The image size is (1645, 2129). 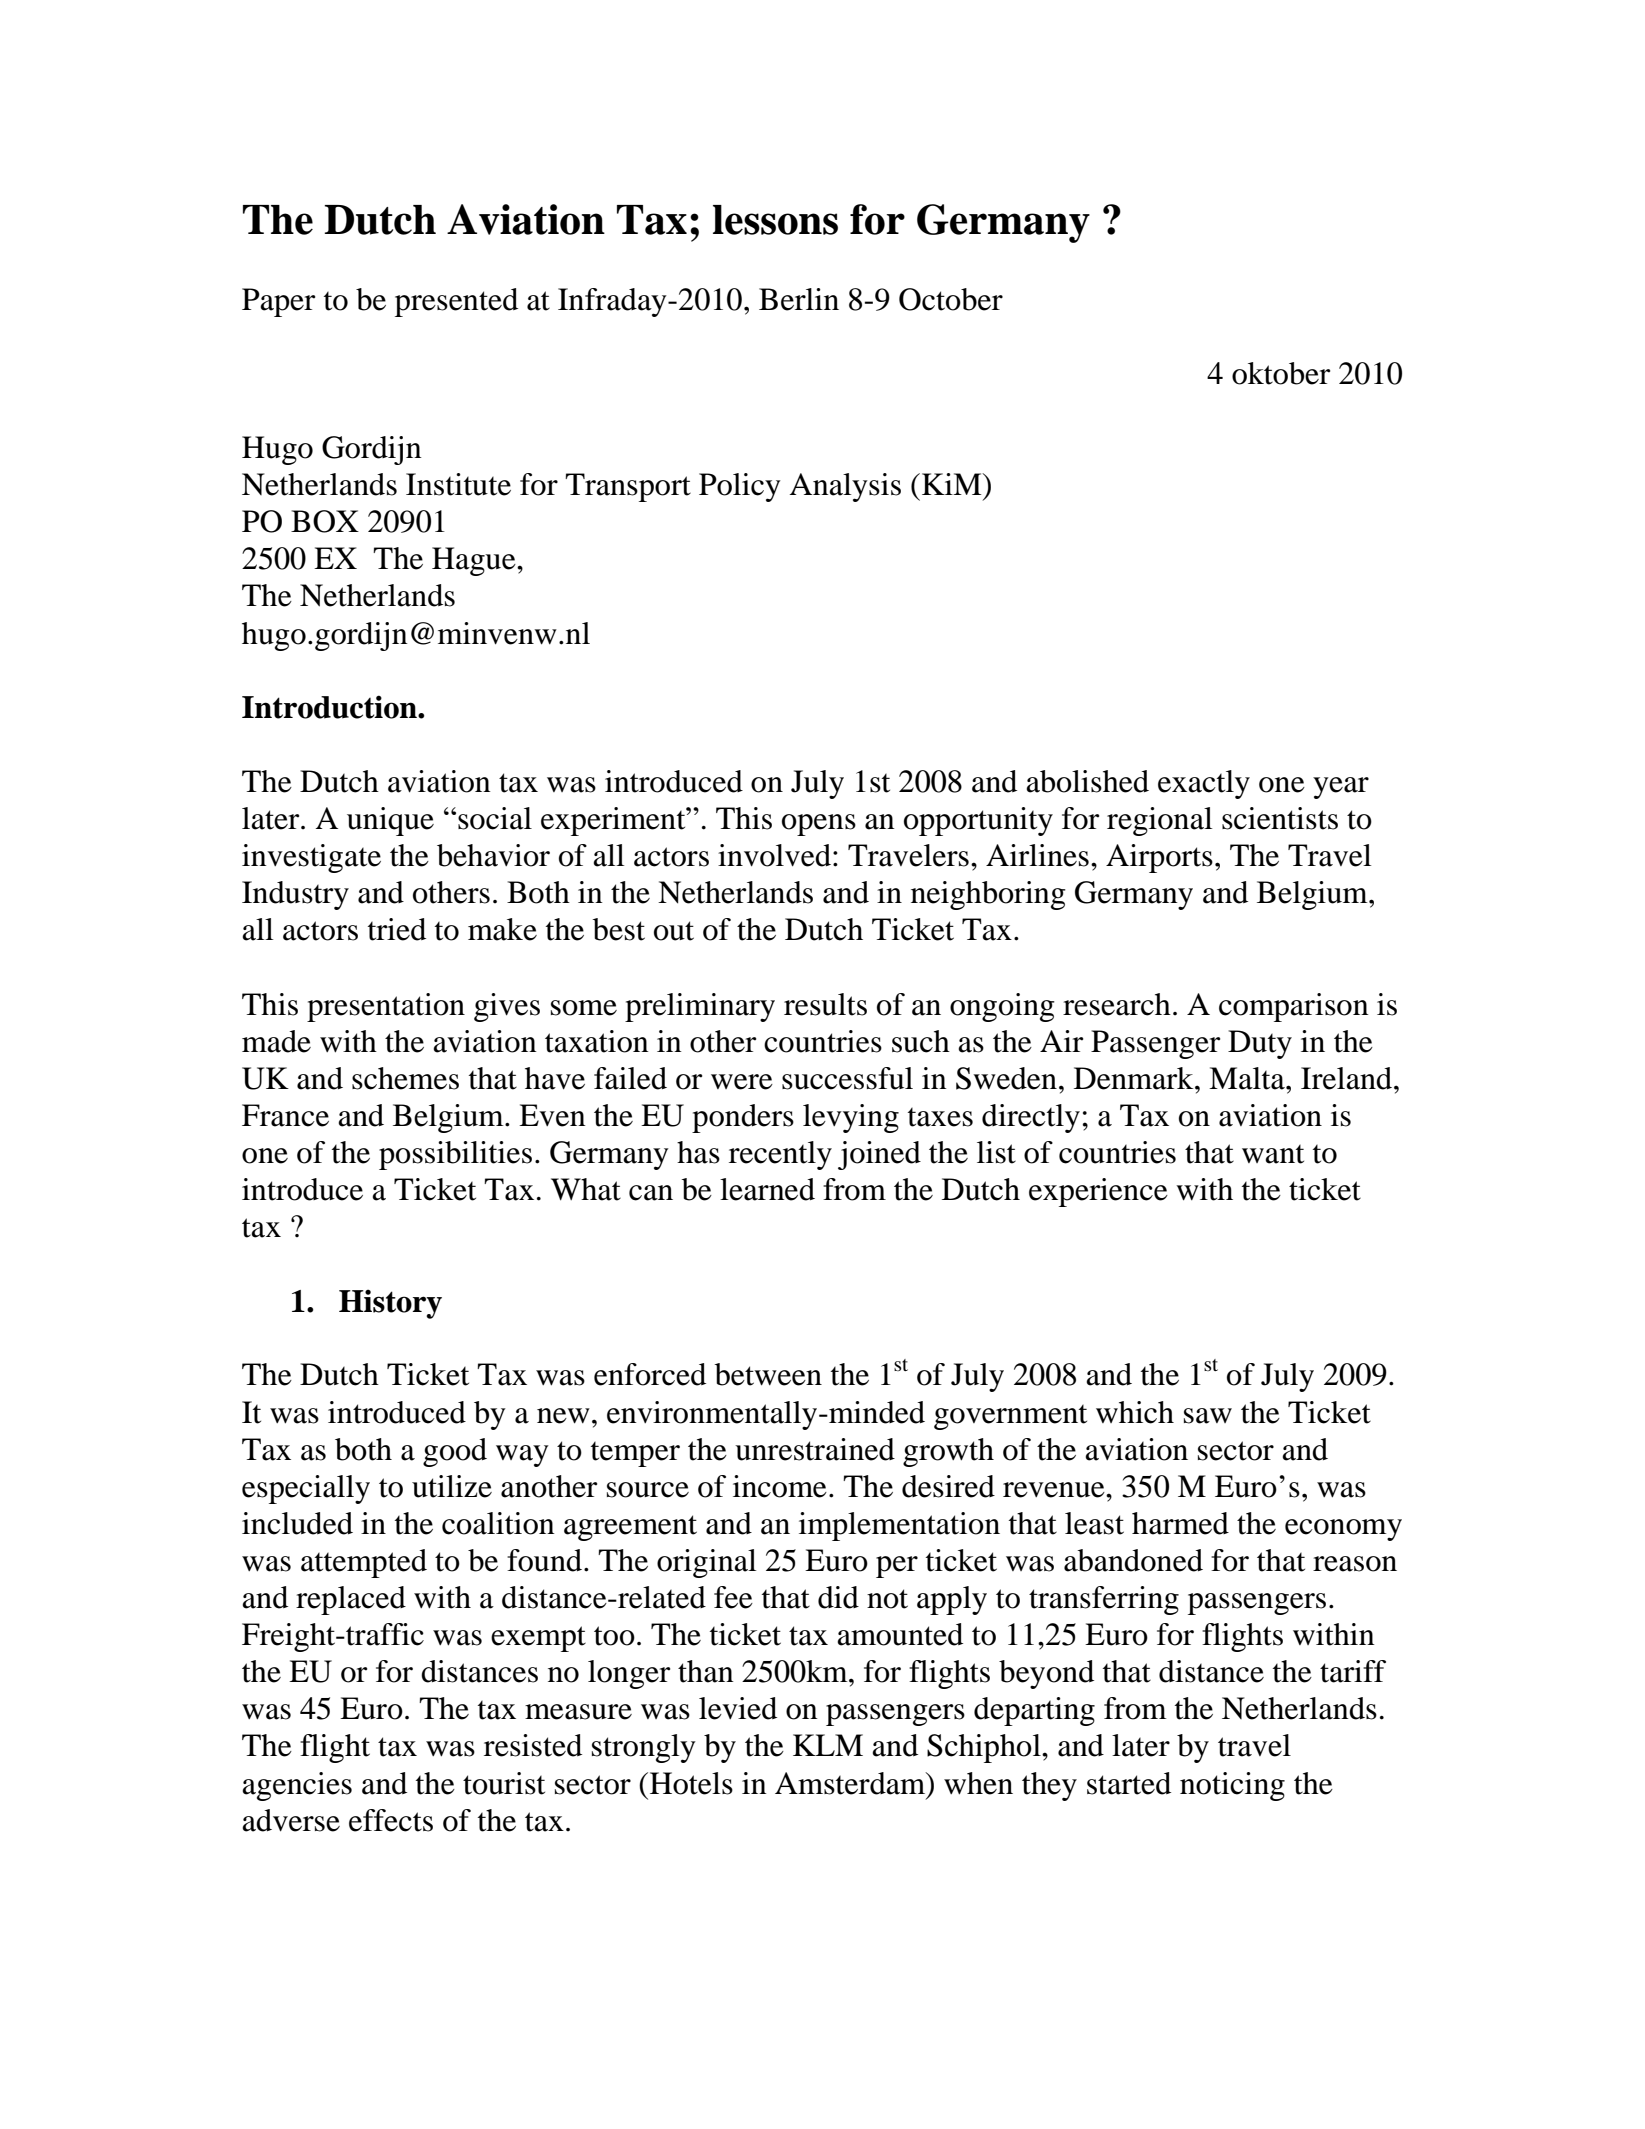 I want to click on Introduction, so click(x=330, y=707).
